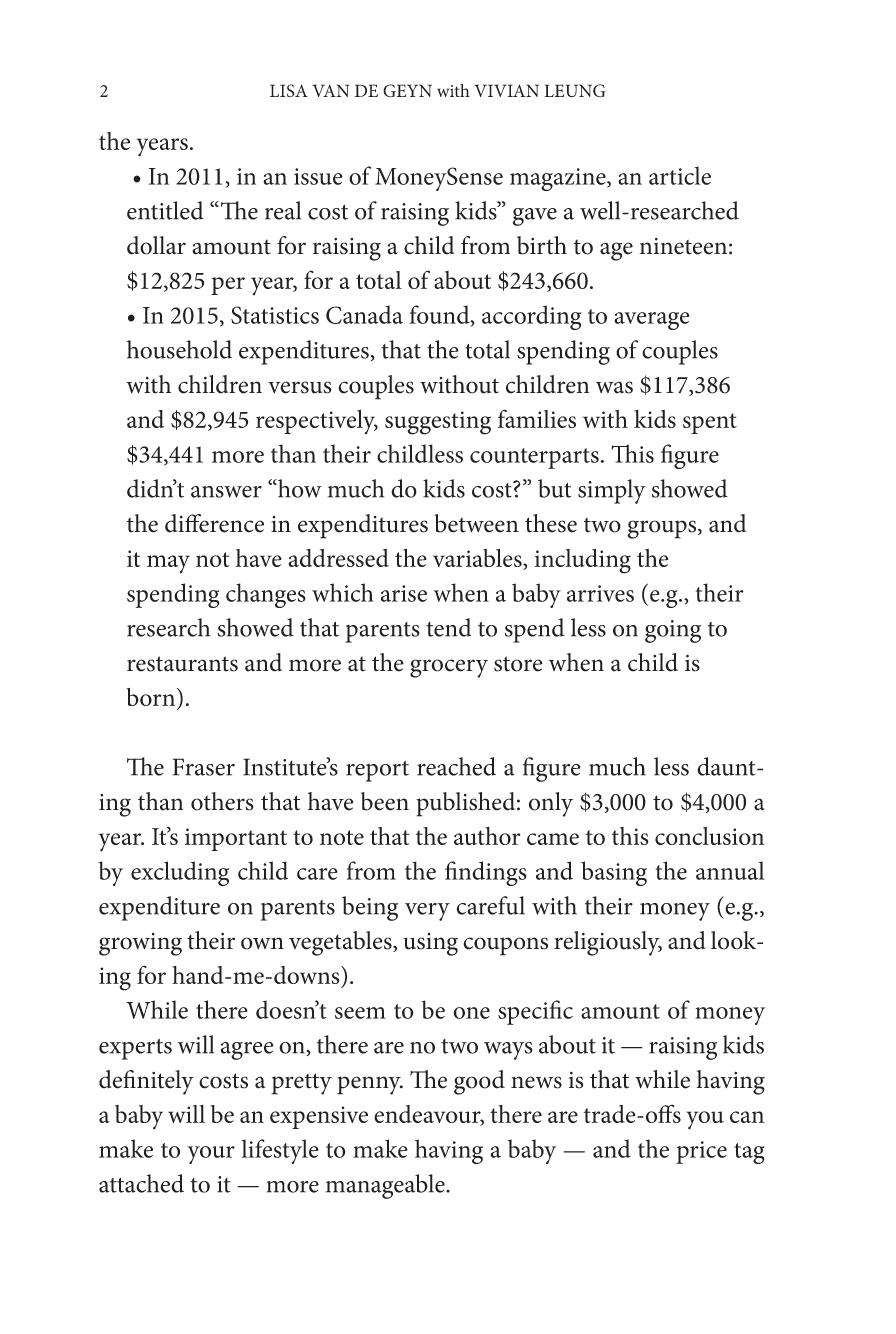 The width and height of the screenshot is (896, 1334). What do you see at coordinates (211, 1155) in the screenshot?
I see `your` at bounding box center [211, 1155].
